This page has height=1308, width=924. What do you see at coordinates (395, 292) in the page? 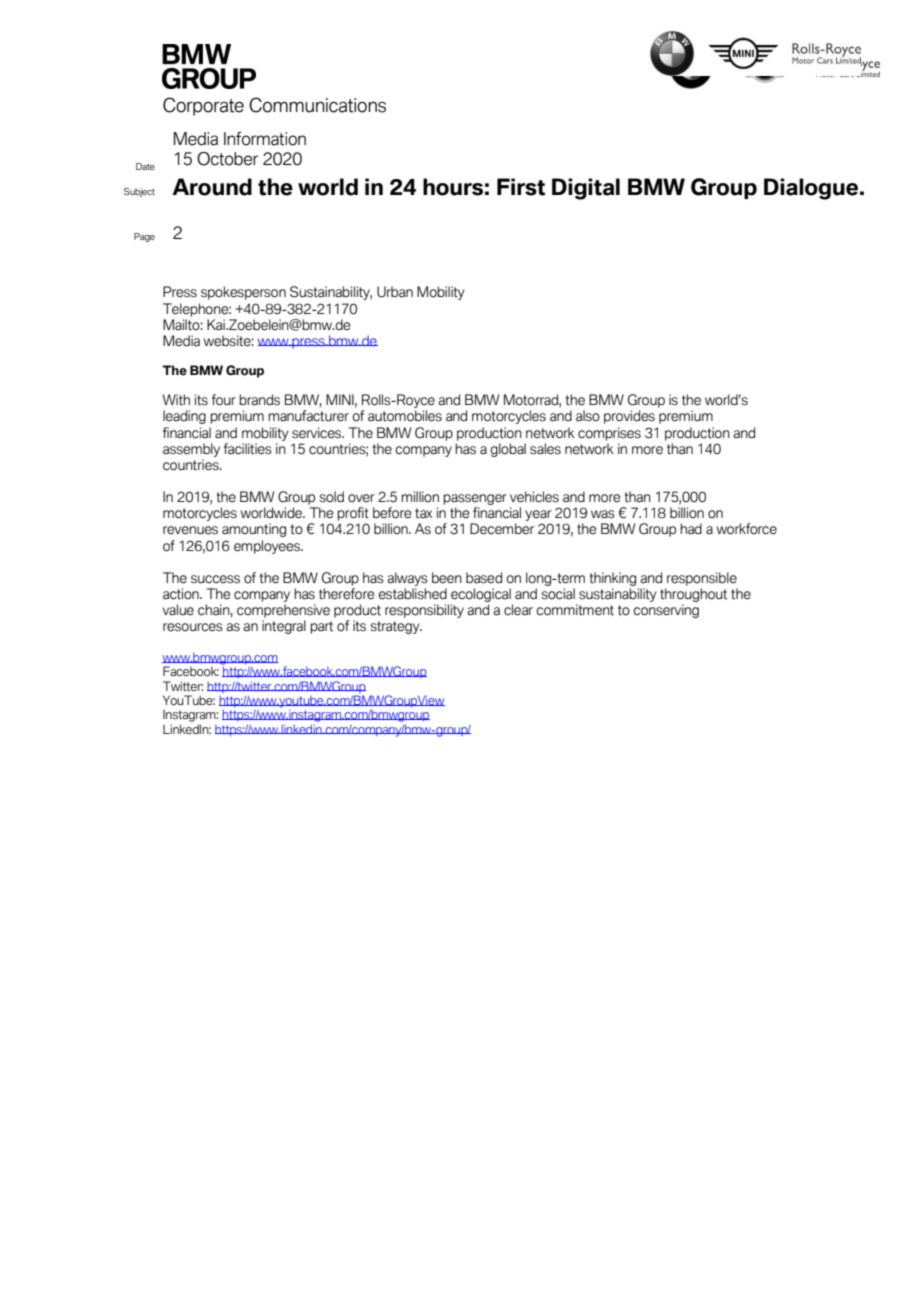
I see `Urban` at bounding box center [395, 292].
